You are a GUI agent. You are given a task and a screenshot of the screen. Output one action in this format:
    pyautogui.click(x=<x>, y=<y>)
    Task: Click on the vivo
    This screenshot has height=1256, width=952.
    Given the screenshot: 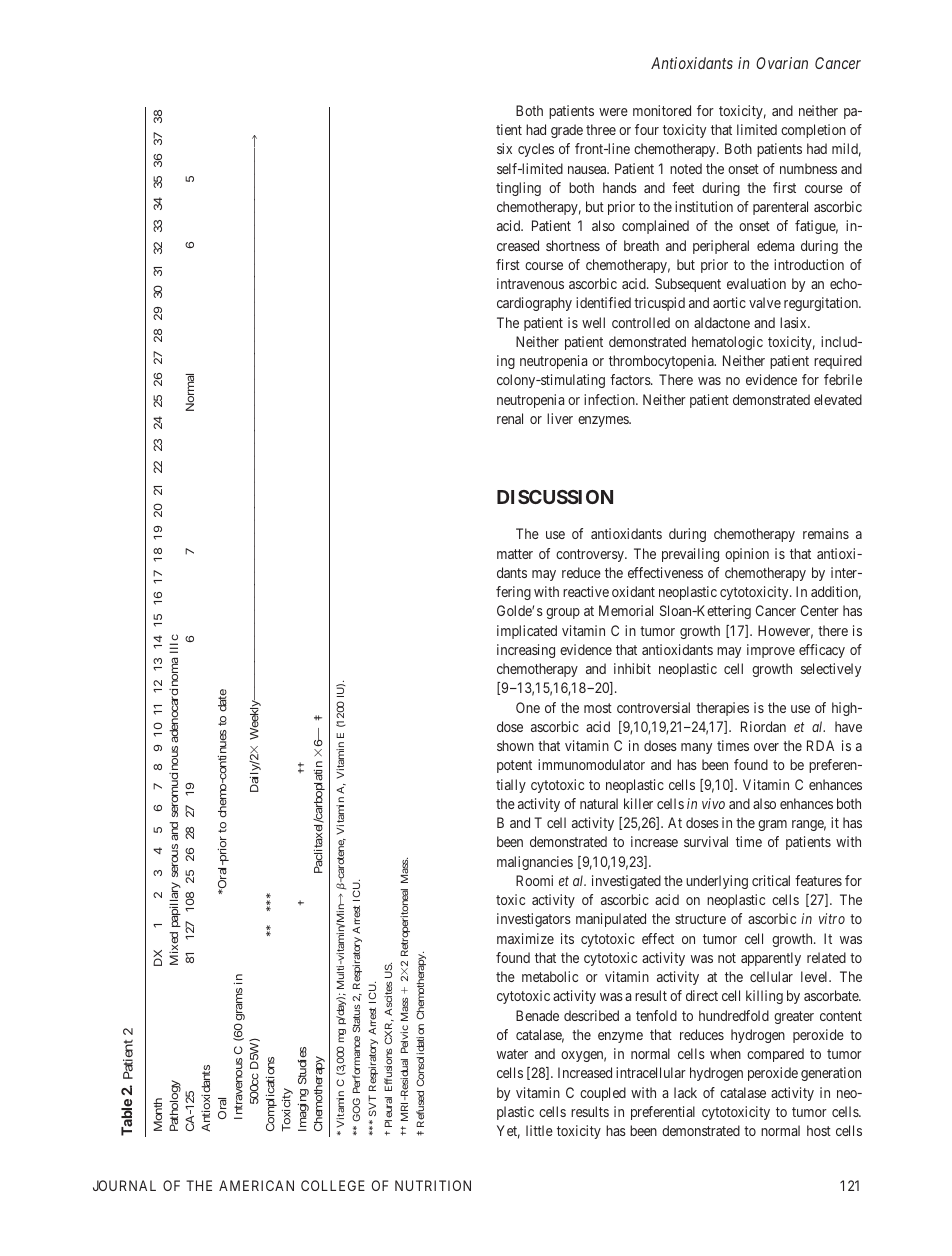 What is the action you would take?
    pyautogui.click(x=713, y=803)
